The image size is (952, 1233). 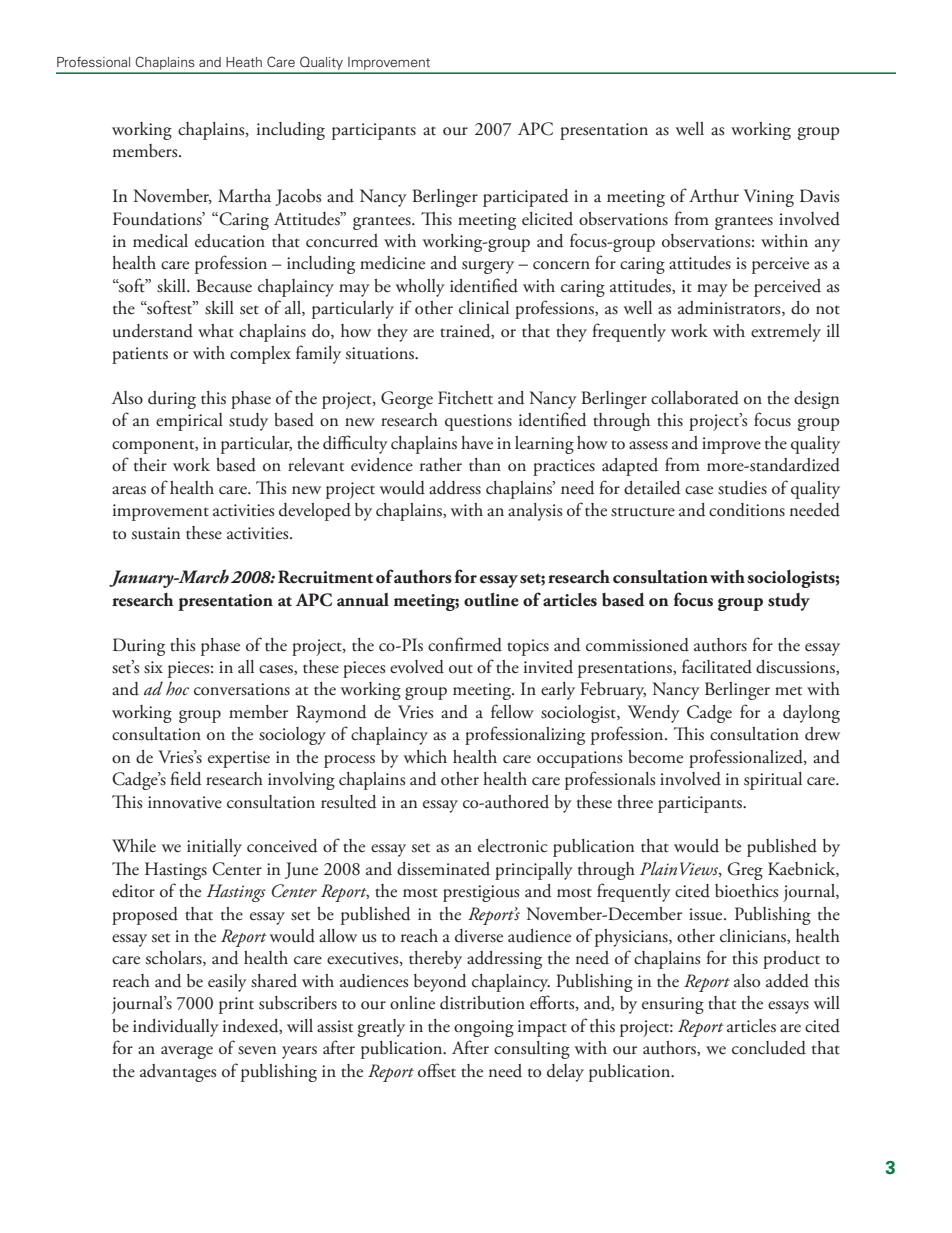 I want to click on average, so click(x=187, y=1052).
